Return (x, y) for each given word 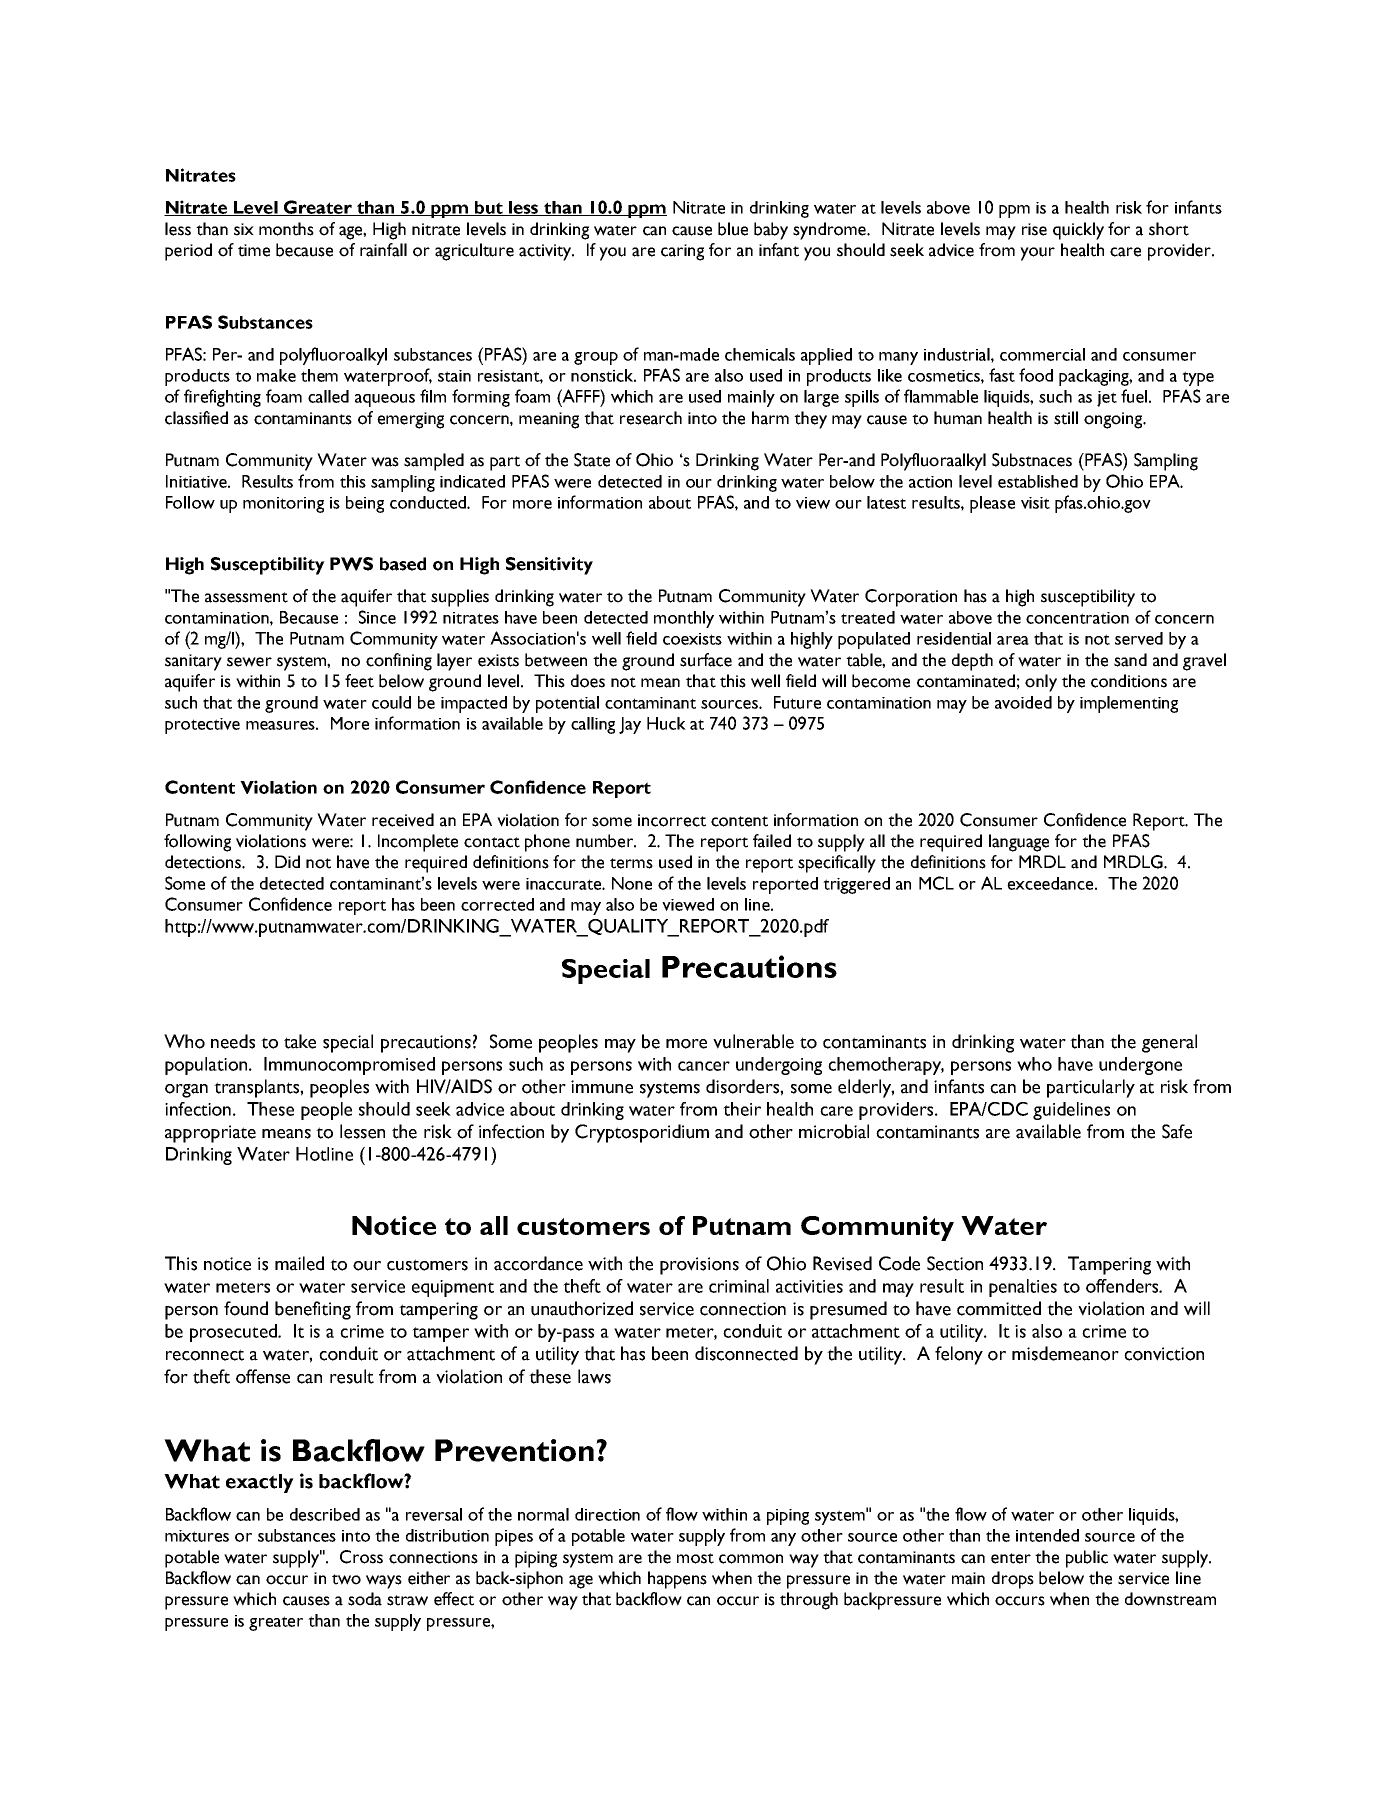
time (254, 250)
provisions (699, 1266)
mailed (299, 1263)
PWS (351, 564)
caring (682, 252)
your (1037, 254)
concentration (1077, 618)
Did (287, 861)
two (346, 1579)
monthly (684, 619)
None (632, 883)
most (695, 1558)
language (1019, 843)
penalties (1023, 1288)
